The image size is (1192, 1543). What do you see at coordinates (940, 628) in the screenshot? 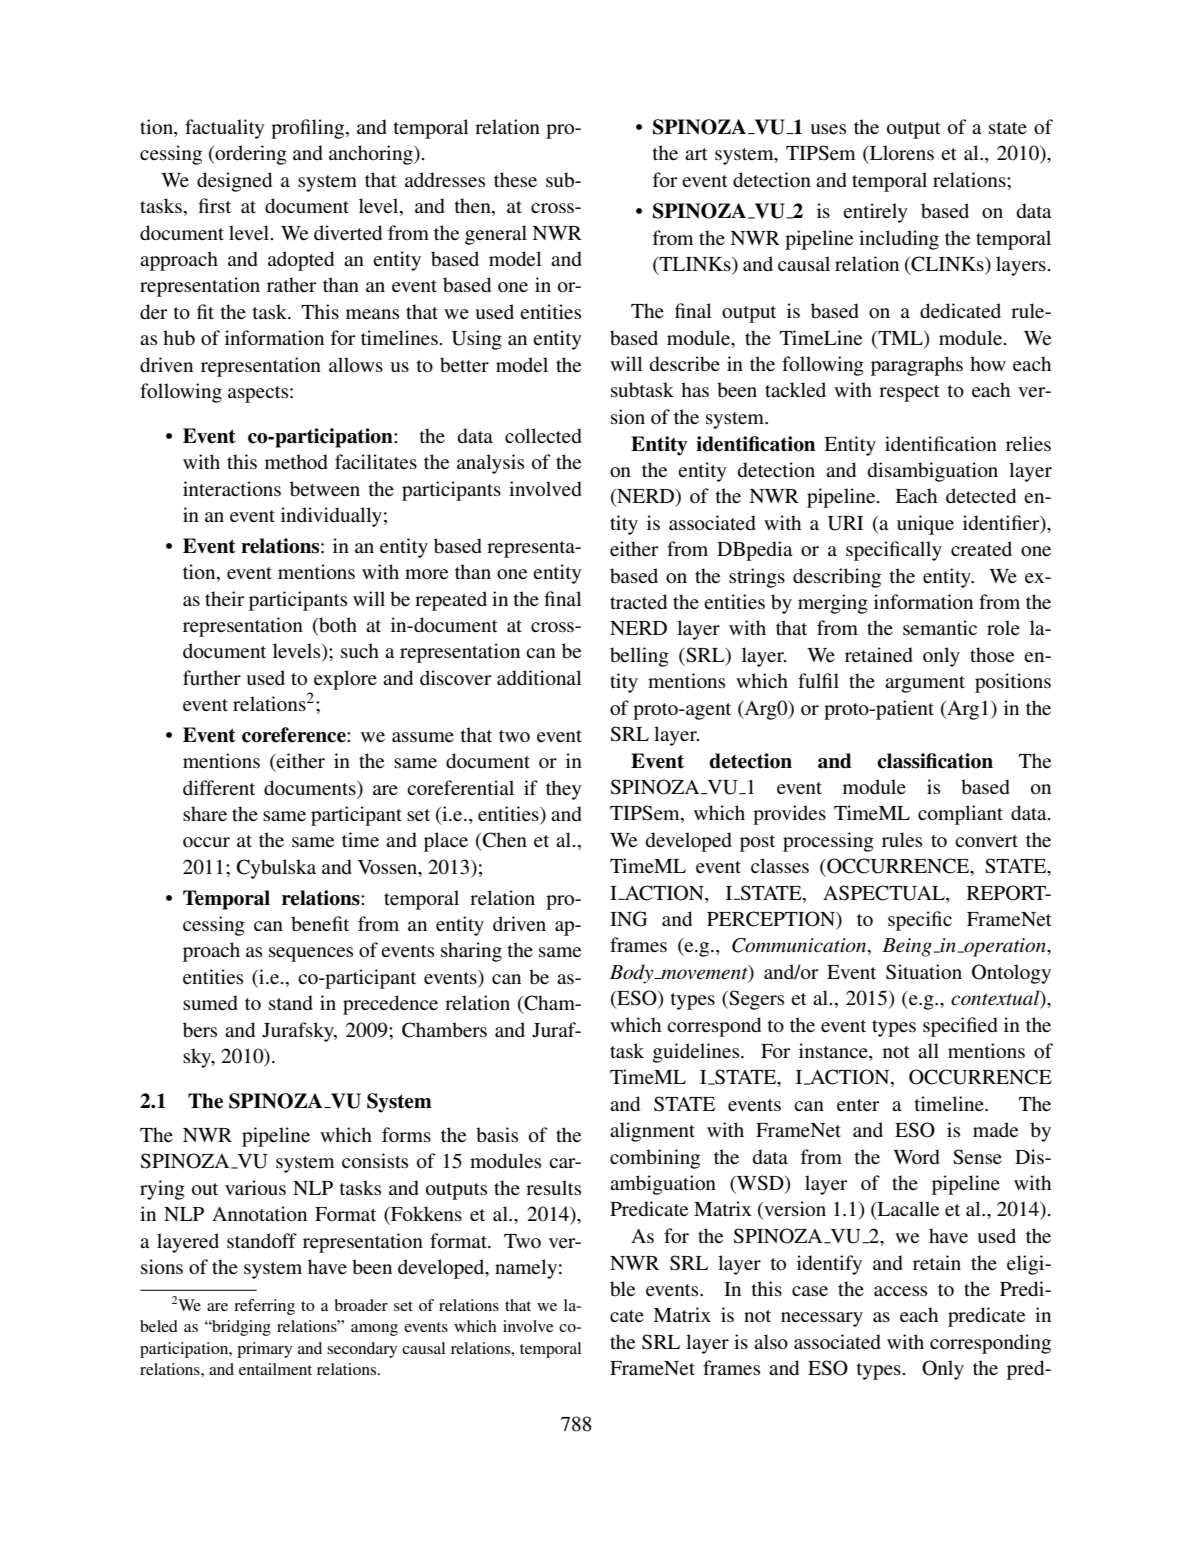
I see `semantic` at bounding box center [940, 628].
